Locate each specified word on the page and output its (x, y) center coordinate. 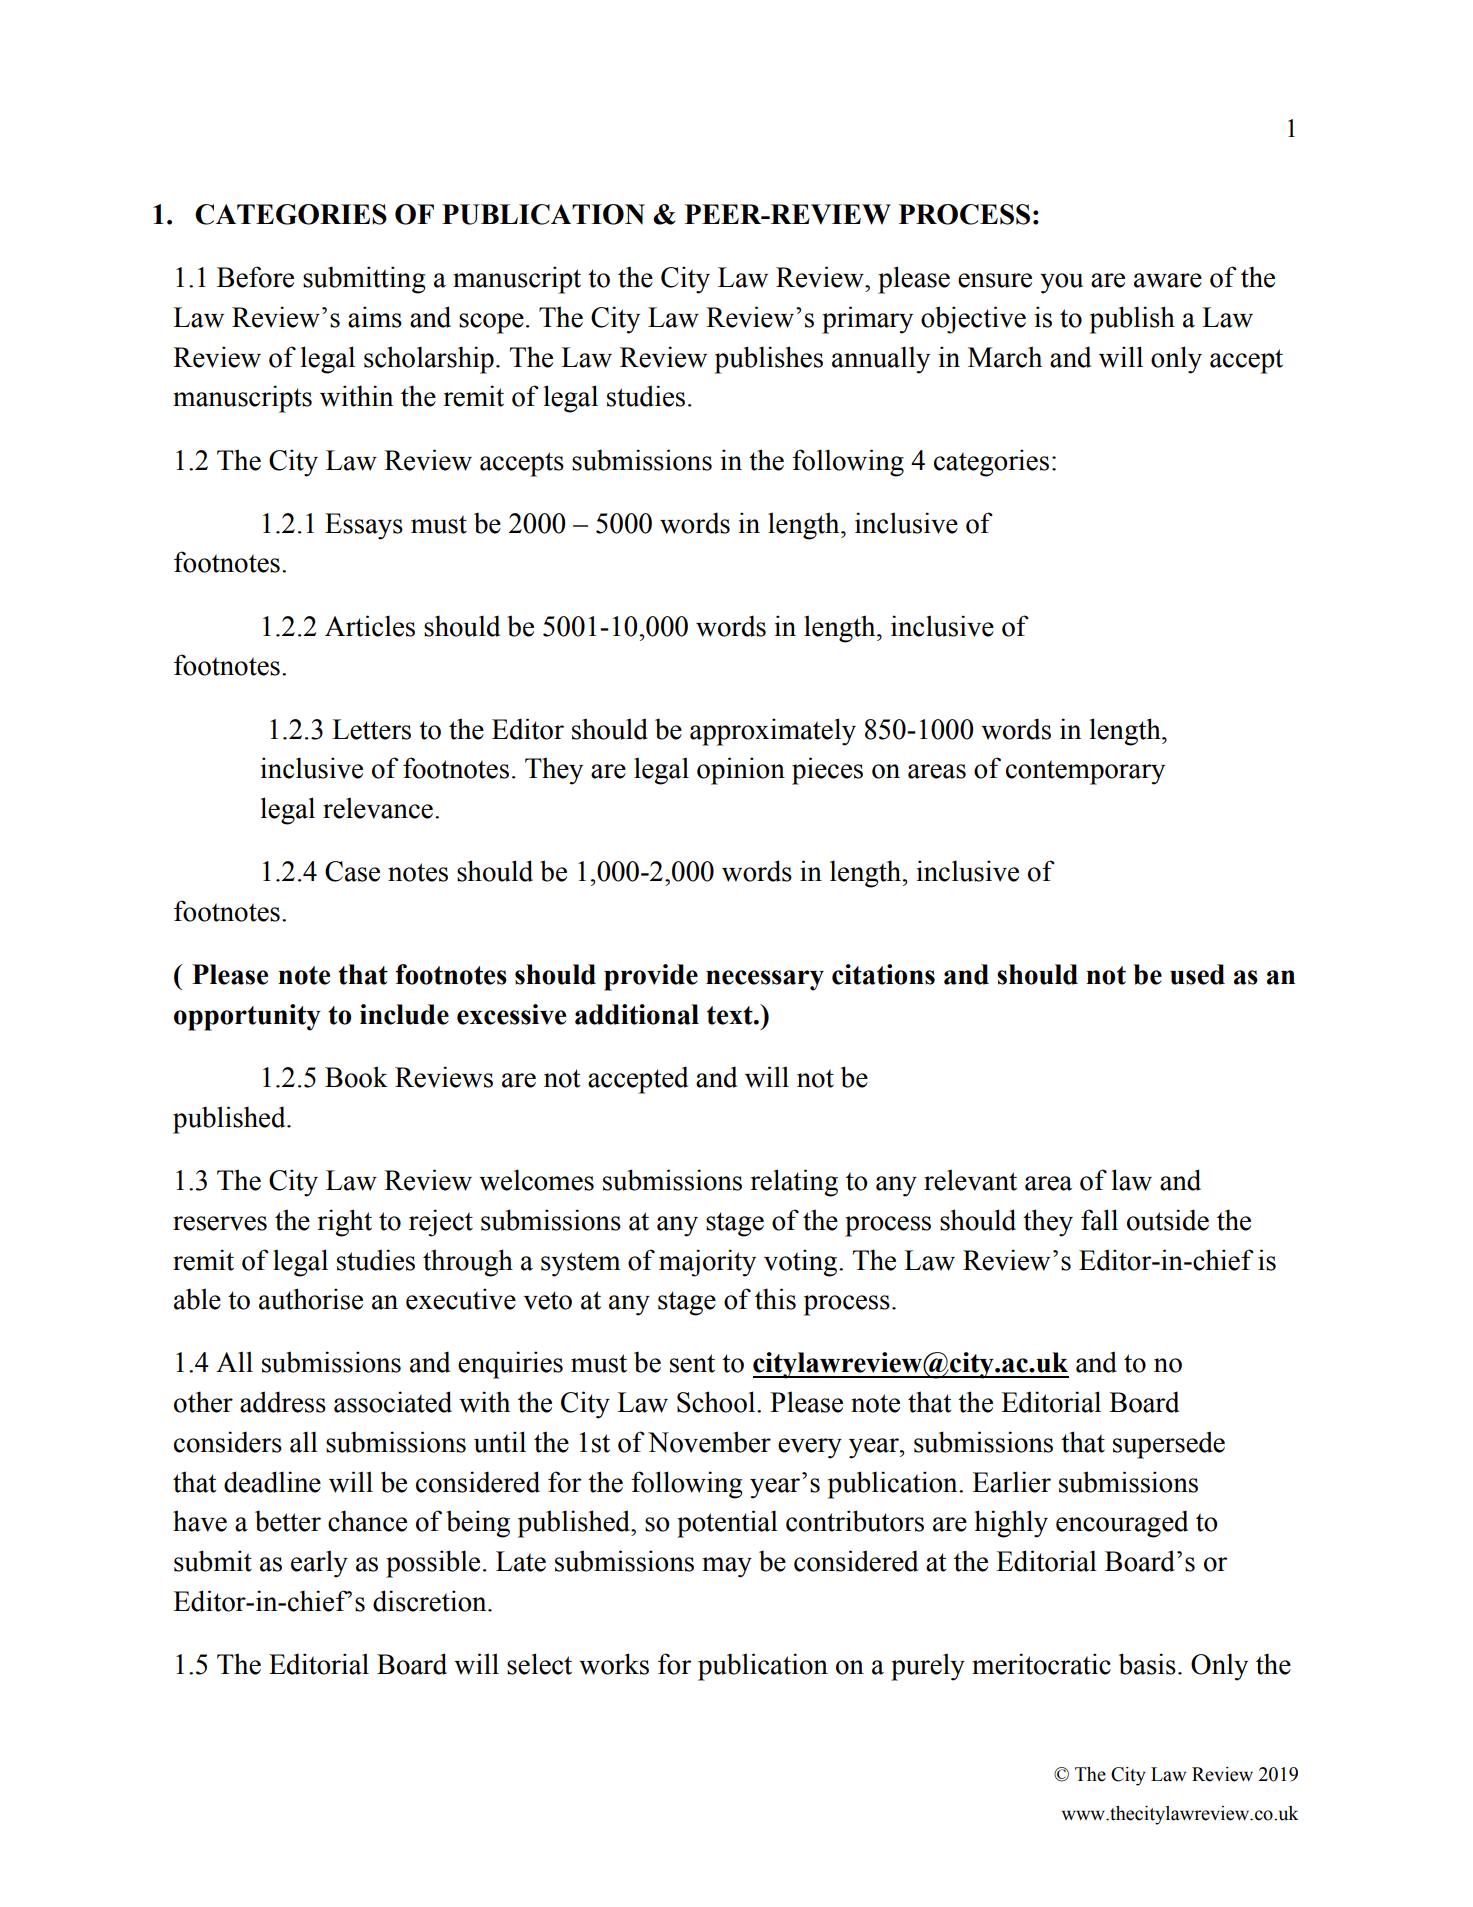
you (1061, 283)
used (1197, 974)
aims (375, 317)
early (319, 1564)
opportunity (247, 1017)
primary (867, 320)
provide (651, 977)
